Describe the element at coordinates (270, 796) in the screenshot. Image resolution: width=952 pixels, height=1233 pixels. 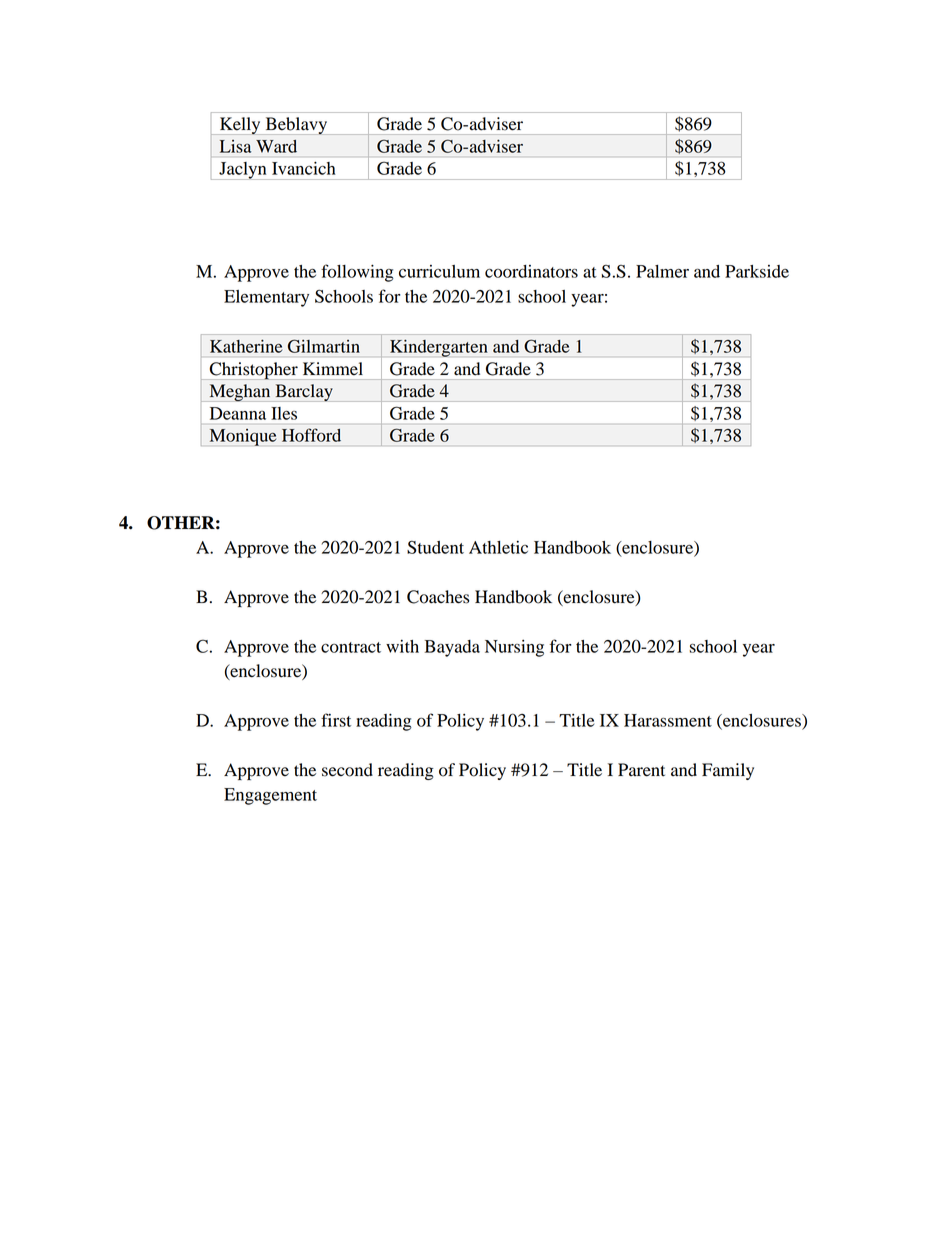
I see `Engagement` at that location.
